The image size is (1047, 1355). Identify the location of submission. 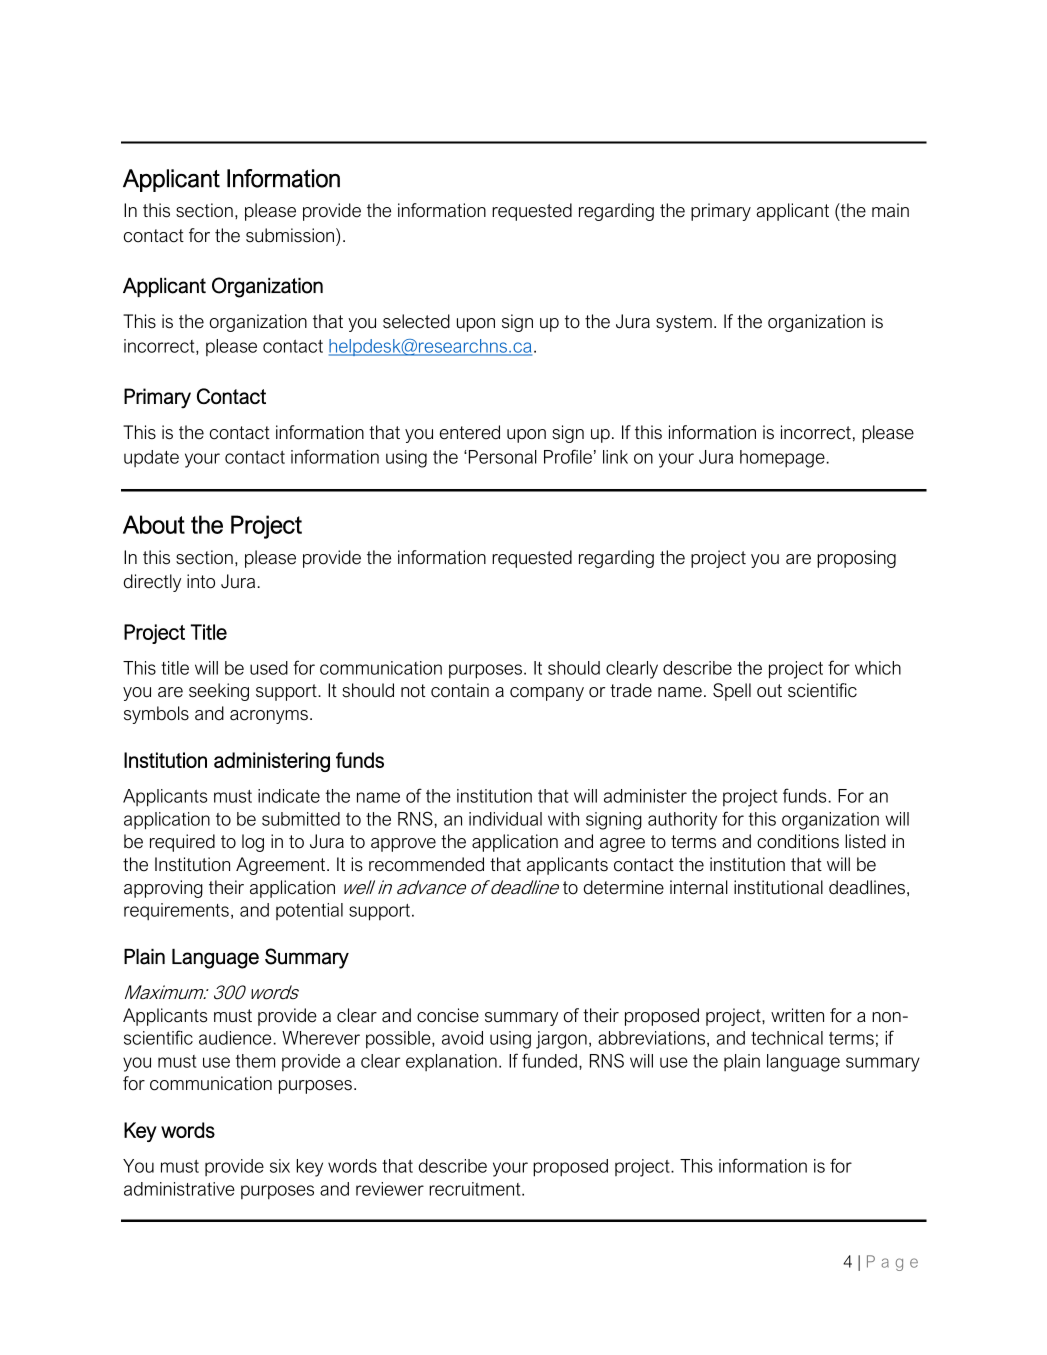
(290, 235).
